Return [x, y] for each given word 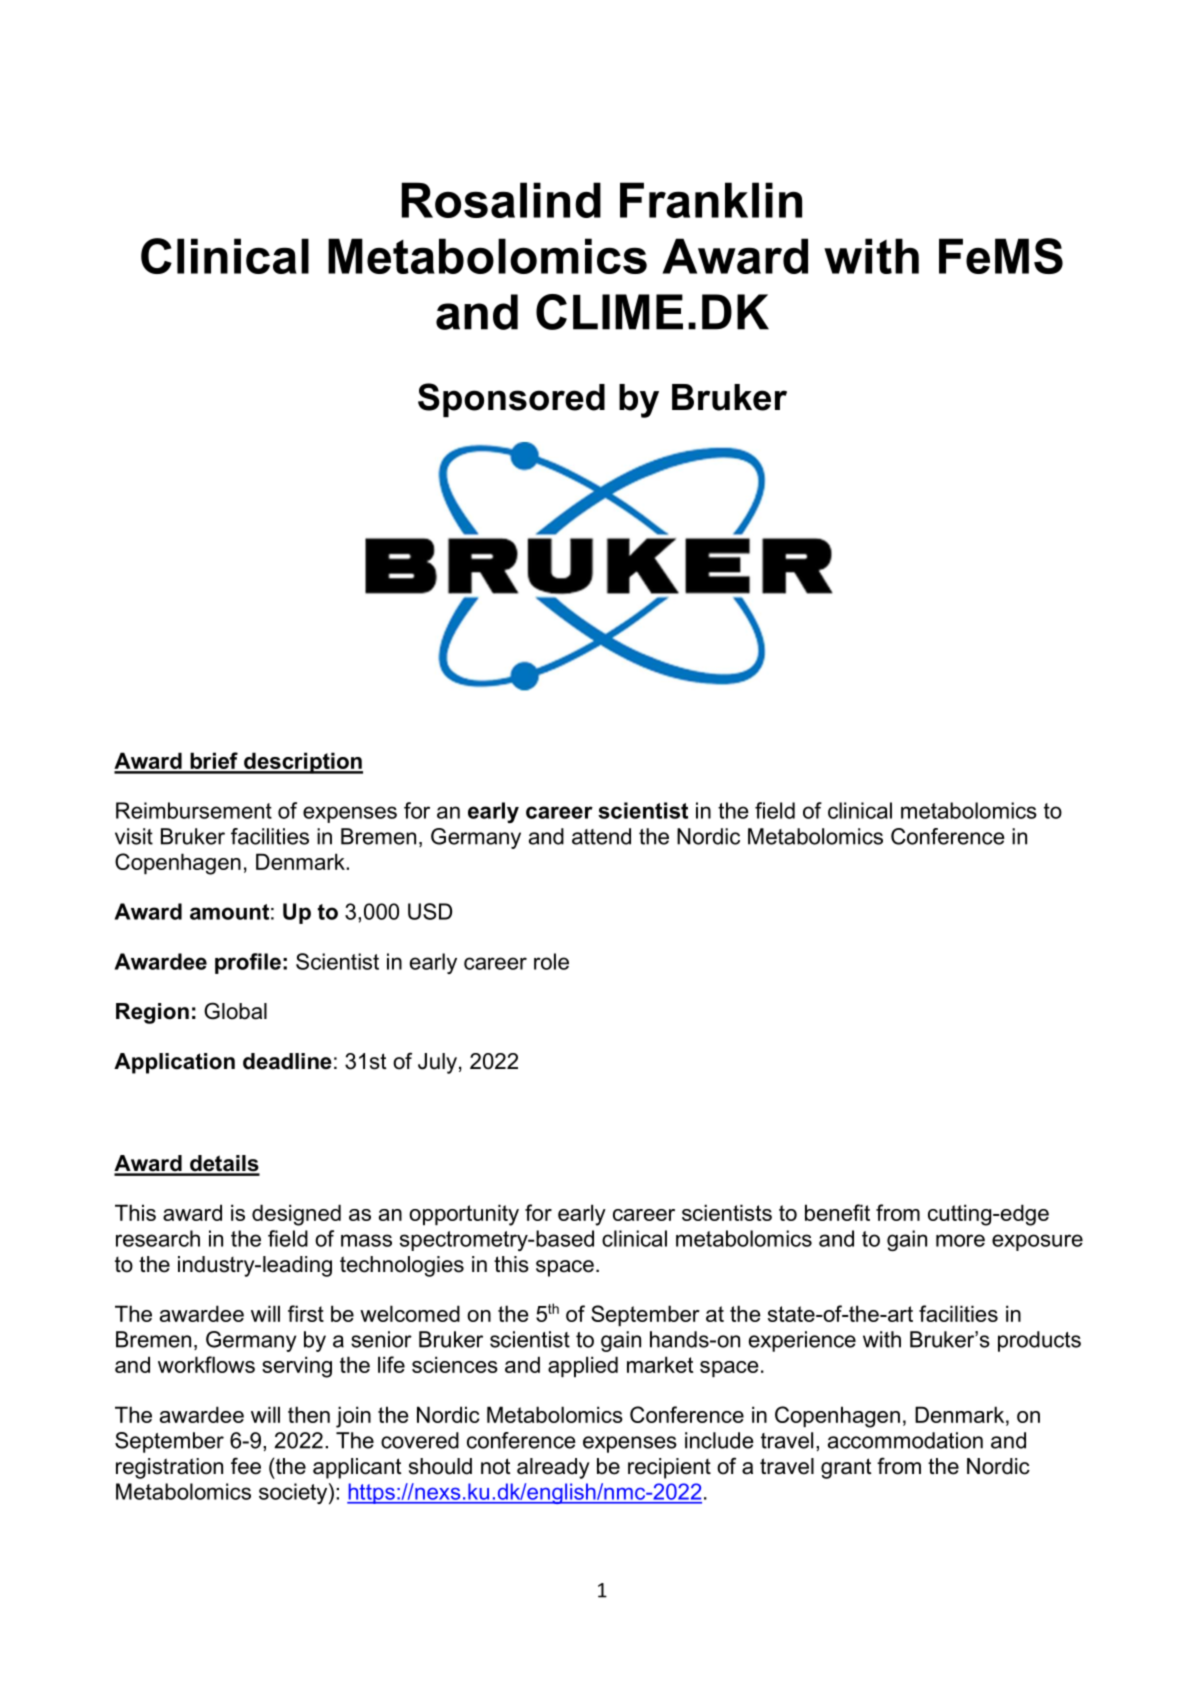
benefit [837, 1212]
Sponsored [511, 400]
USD [430, 911]
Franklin [711, 200]
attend [601, 836]
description [302, 763]
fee [246, 1466]
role [551, 961]
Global [235, 1011]
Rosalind [501, 200]
